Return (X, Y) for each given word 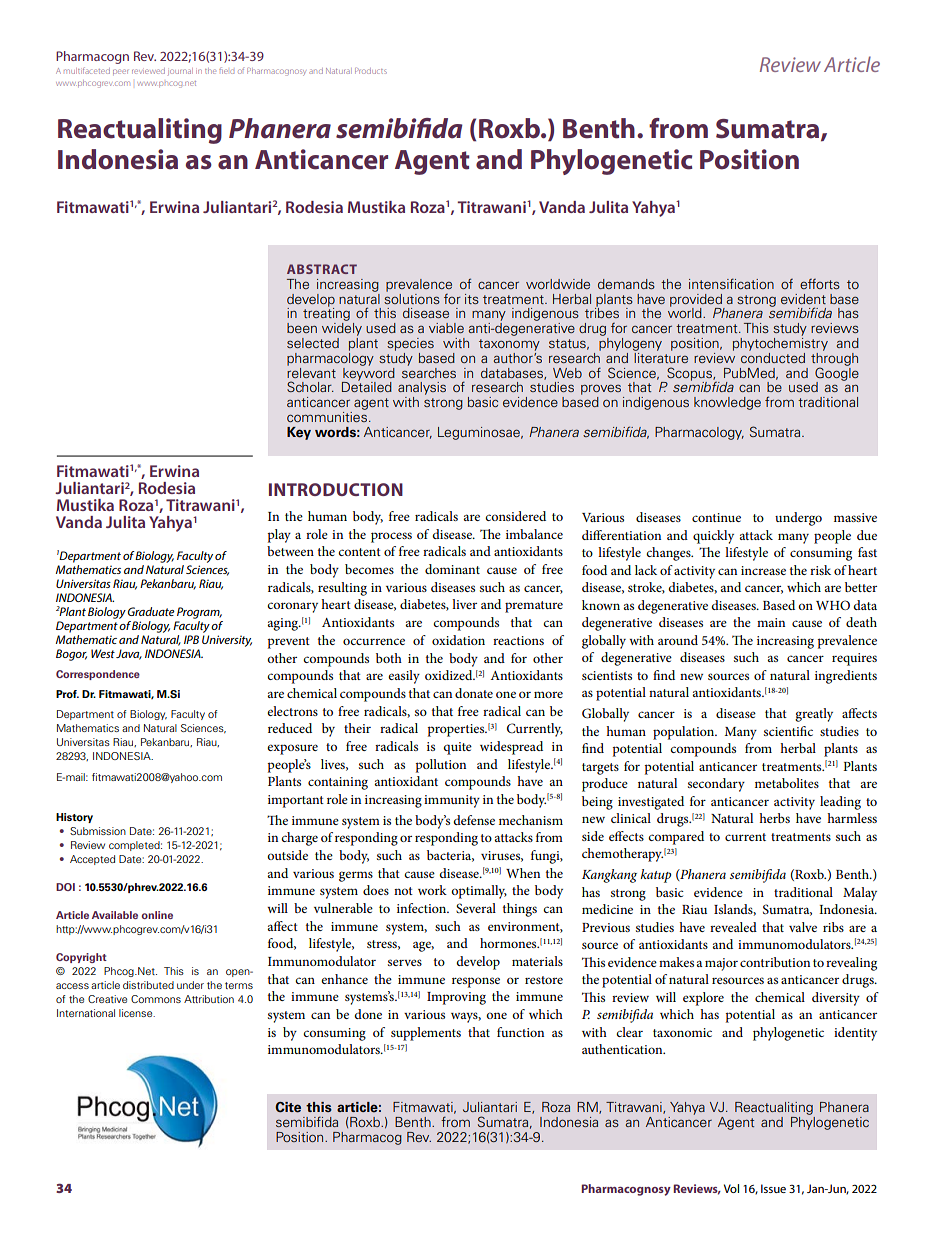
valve (803, 927)
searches (429, 371)
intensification (731, 283)
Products (371, 71)
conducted (773, 356)
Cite (288, 1107)
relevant (311, 371)
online (157, 915)
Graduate (151, 611)
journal (180, 71)
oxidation (458, 640)
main (771, 622)
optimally (479, 892)
